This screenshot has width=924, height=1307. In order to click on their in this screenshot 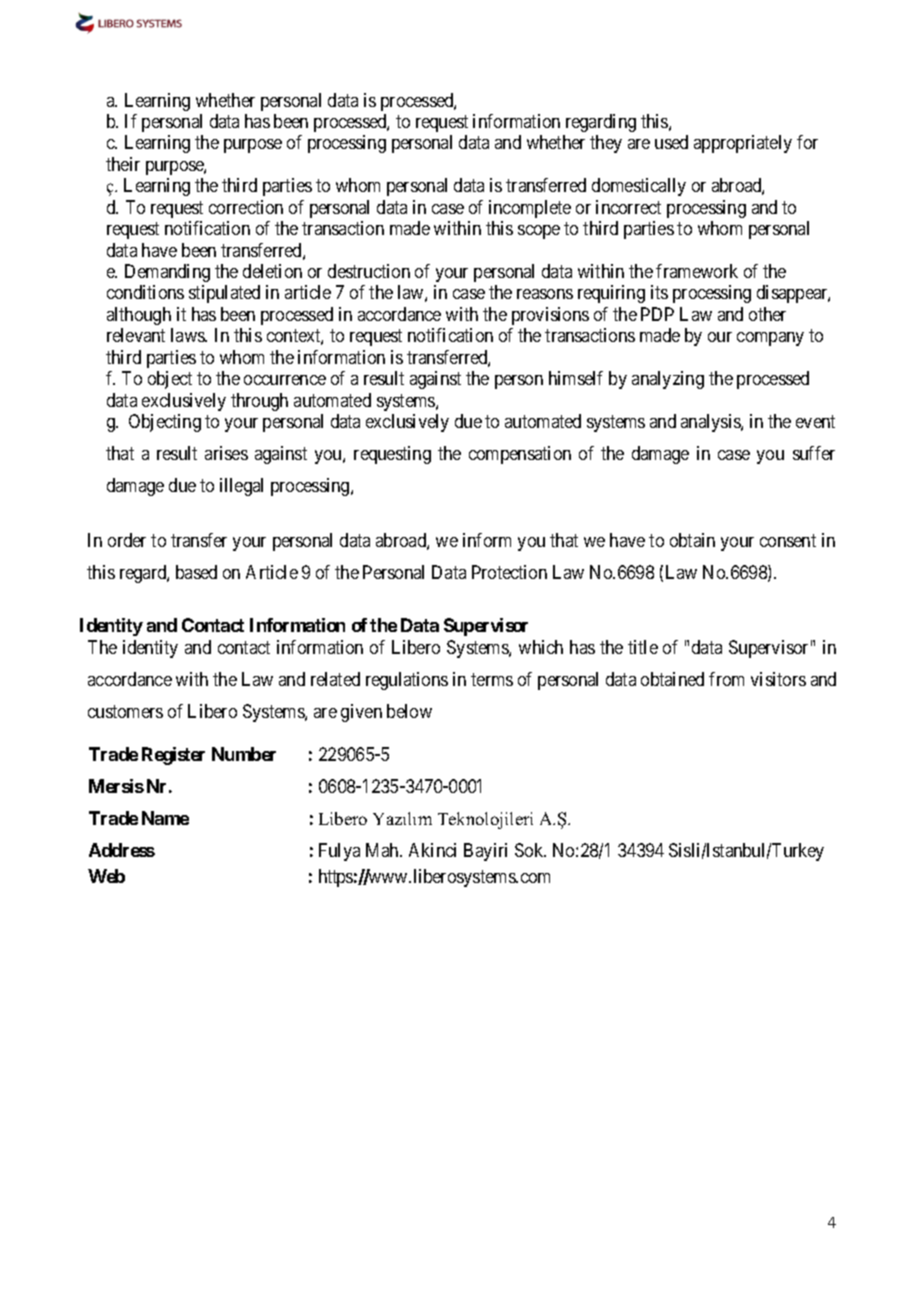, I will do `click(123, 164)`.
